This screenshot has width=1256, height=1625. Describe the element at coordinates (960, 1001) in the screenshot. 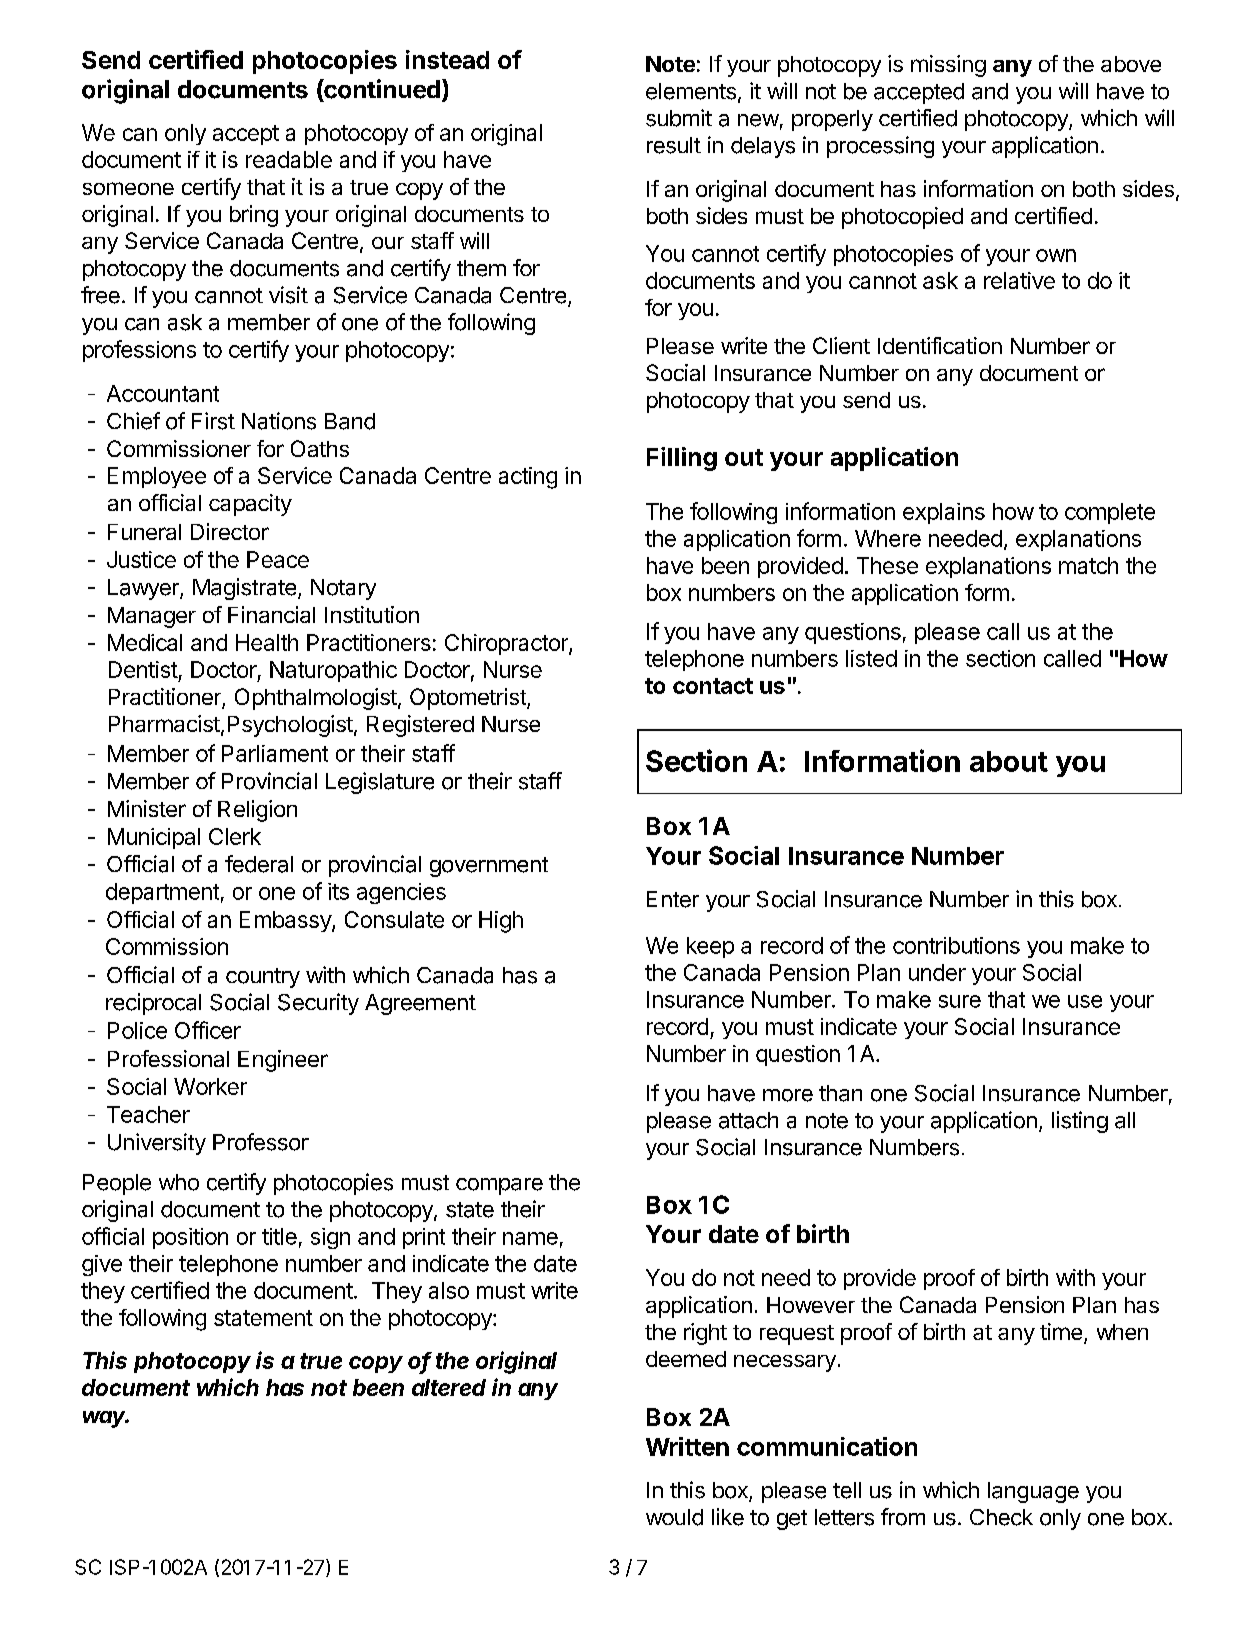

I see `sure` at that location.
